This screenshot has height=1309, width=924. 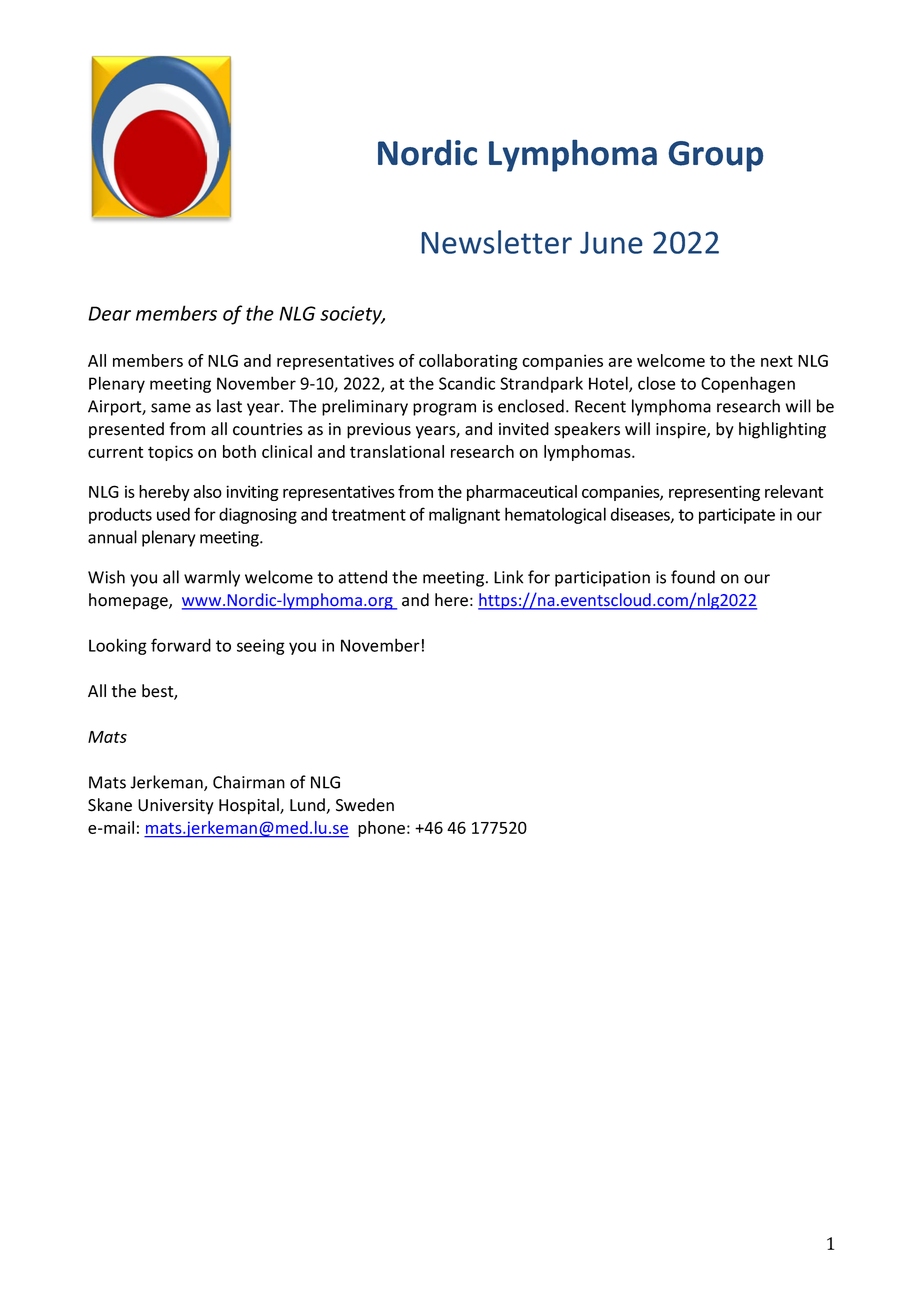 I want to click on same, so click(x=171, y=408).
